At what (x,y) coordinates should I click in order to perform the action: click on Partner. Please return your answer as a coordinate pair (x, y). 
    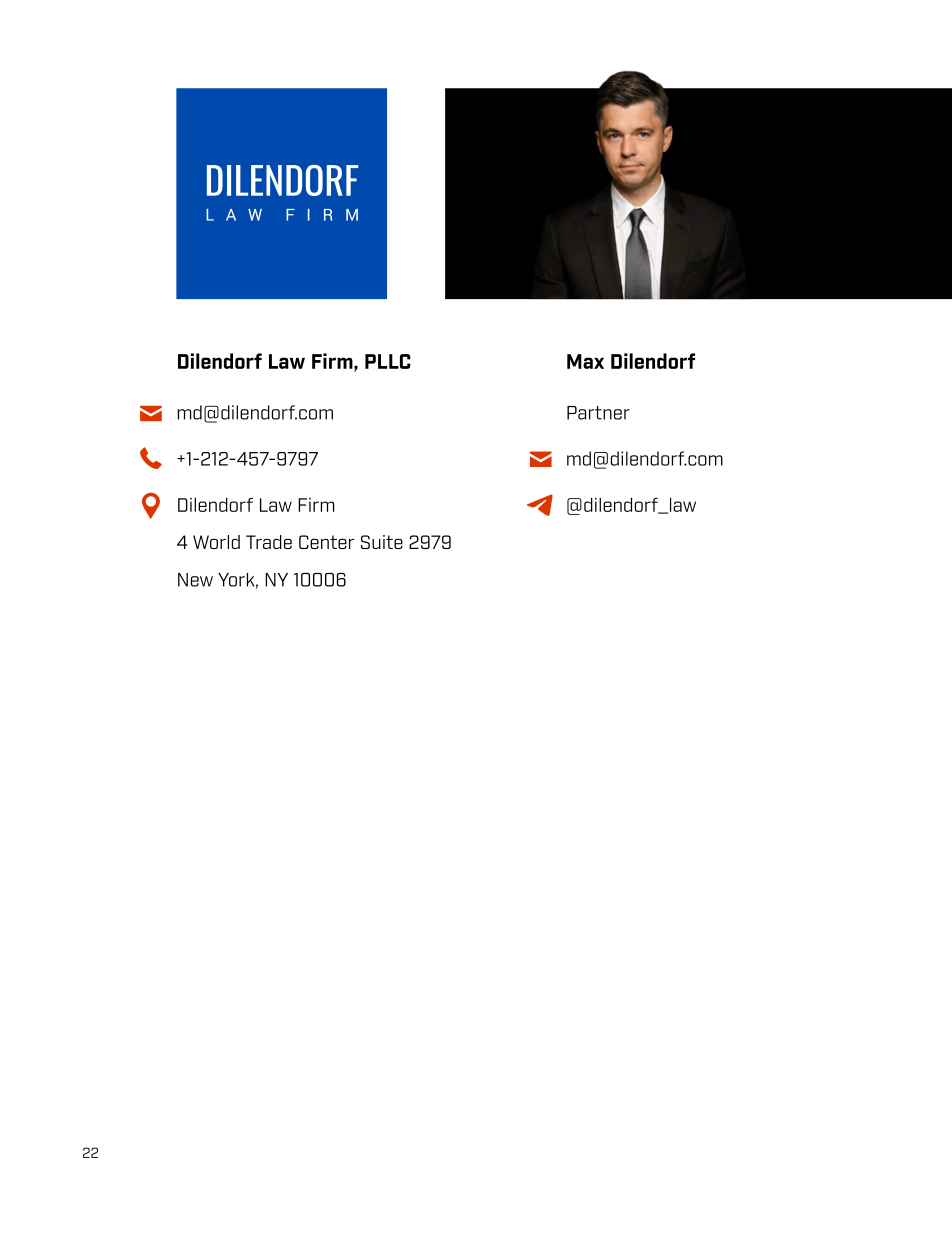
    Looking at the image, I should click on (598, 413).
